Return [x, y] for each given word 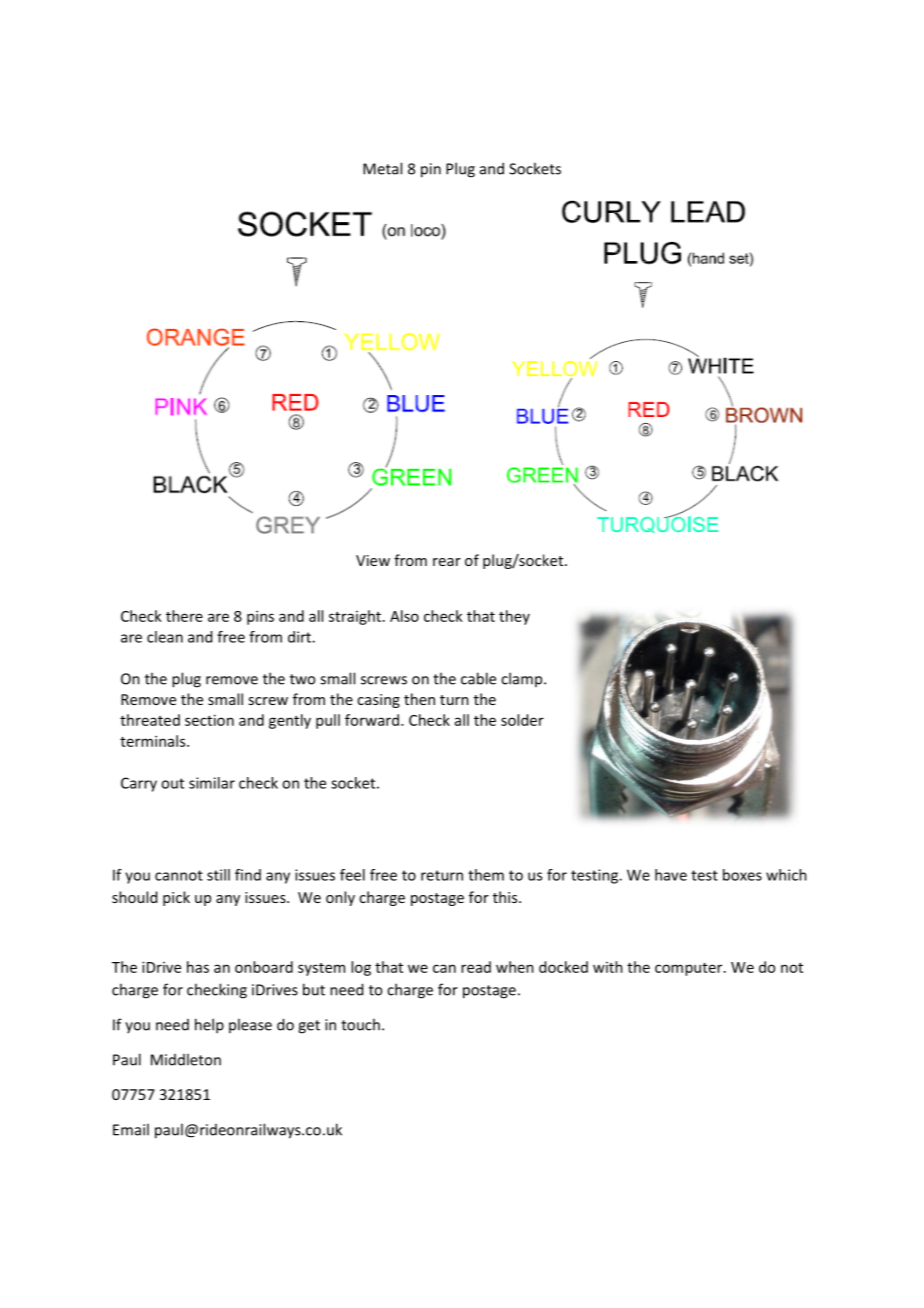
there [184, 616]
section [209, 720]
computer [690, 969]
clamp [523, 679]
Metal [382, 168]
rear [447, 562]
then [419, 699]
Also [404, 616]
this [506, 897]
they [514, 617]
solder [522, 720]
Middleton [186, 1059]
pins [260, 617]
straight [356, 617]
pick [176, 898]
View [373, 560]
